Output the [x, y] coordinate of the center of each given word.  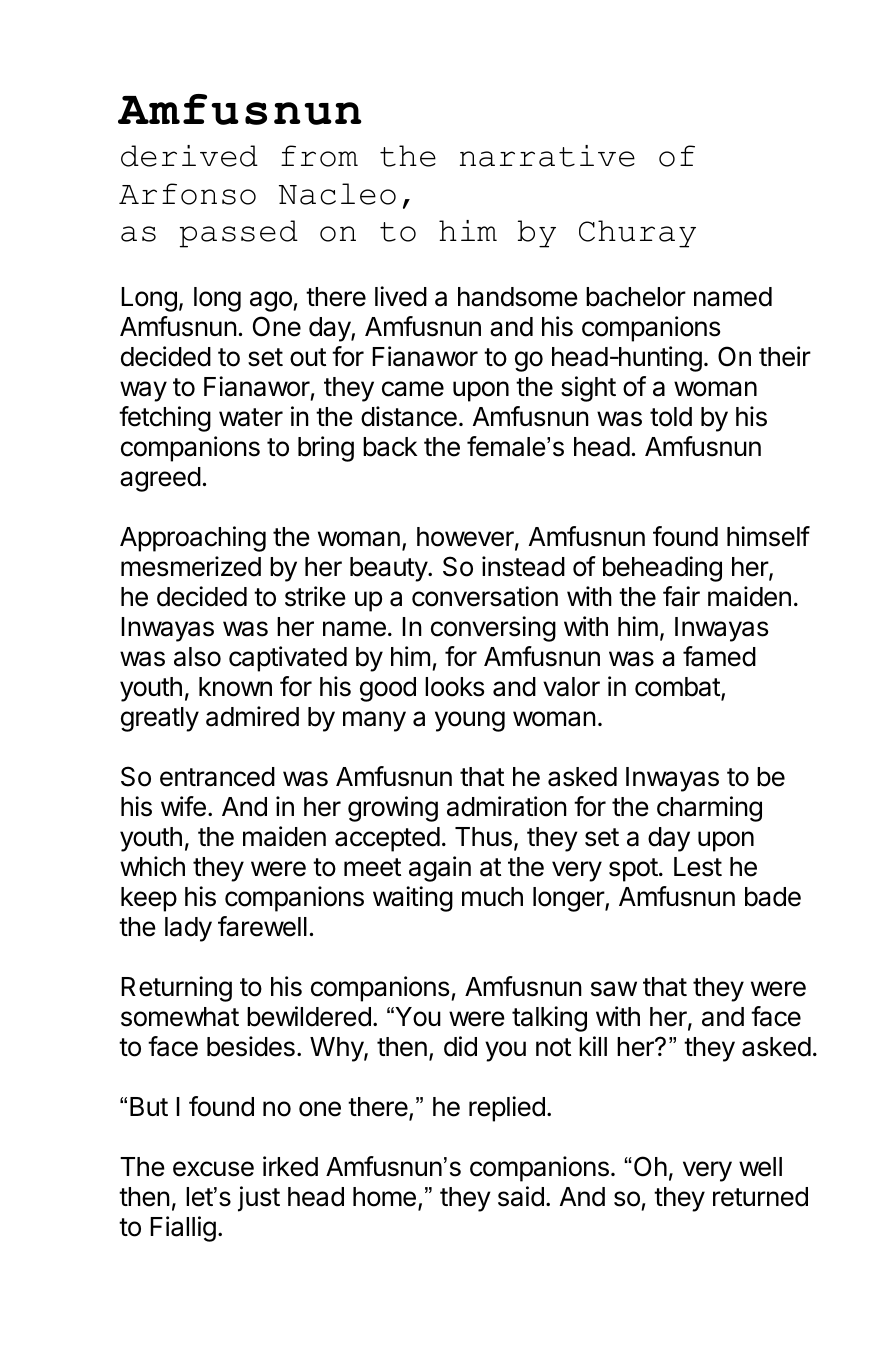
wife [183, 806]
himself [768, 536]
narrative [547, 156]
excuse [213, 1169]
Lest [698, 867]
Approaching [193, 539]
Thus [483, 837]
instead [523, 566]
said [521, 1196]
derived [189, 156]
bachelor [636, 297]
